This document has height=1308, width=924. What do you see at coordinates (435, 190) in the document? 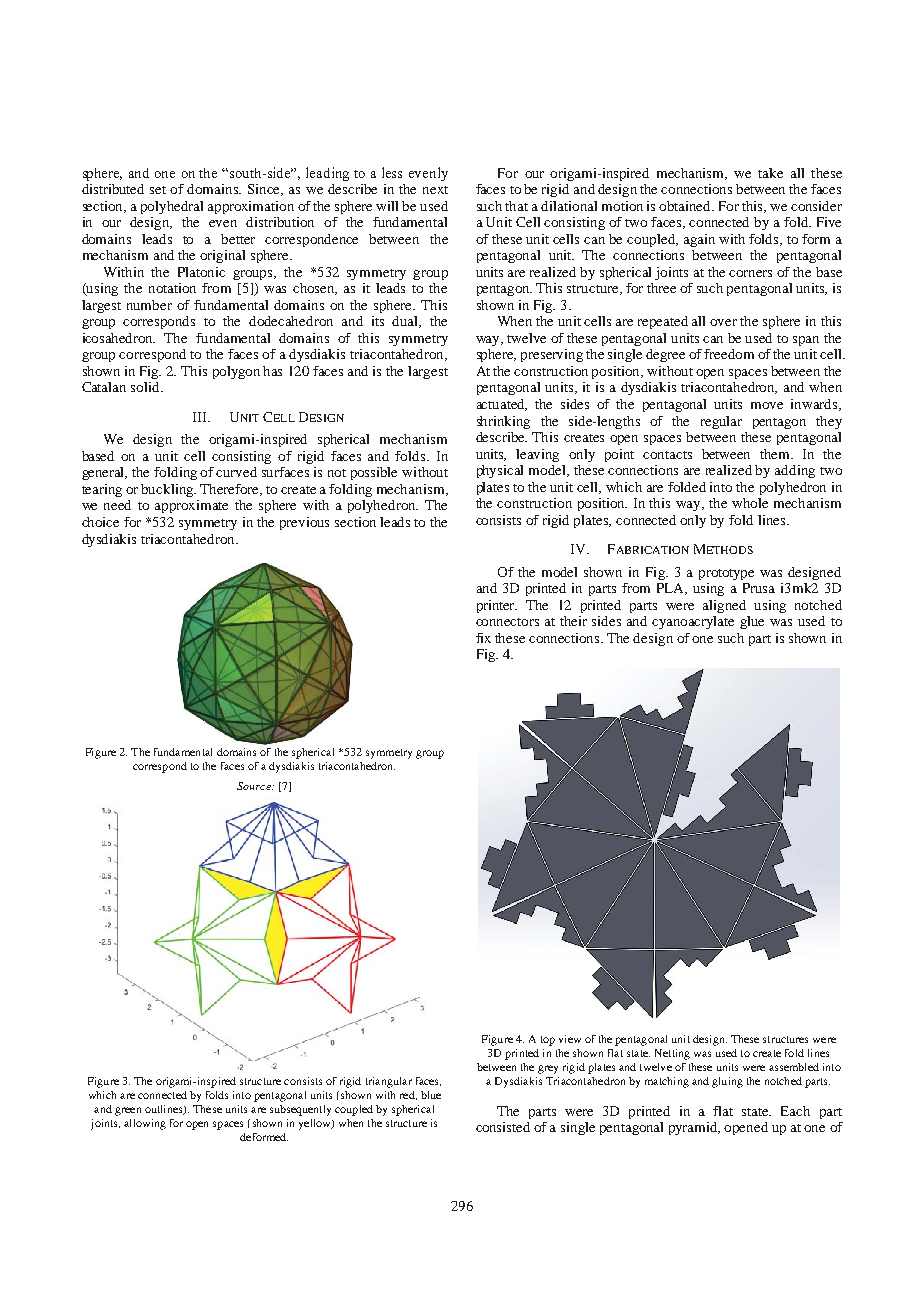
I see `next` at bounding box center [435, 190].
